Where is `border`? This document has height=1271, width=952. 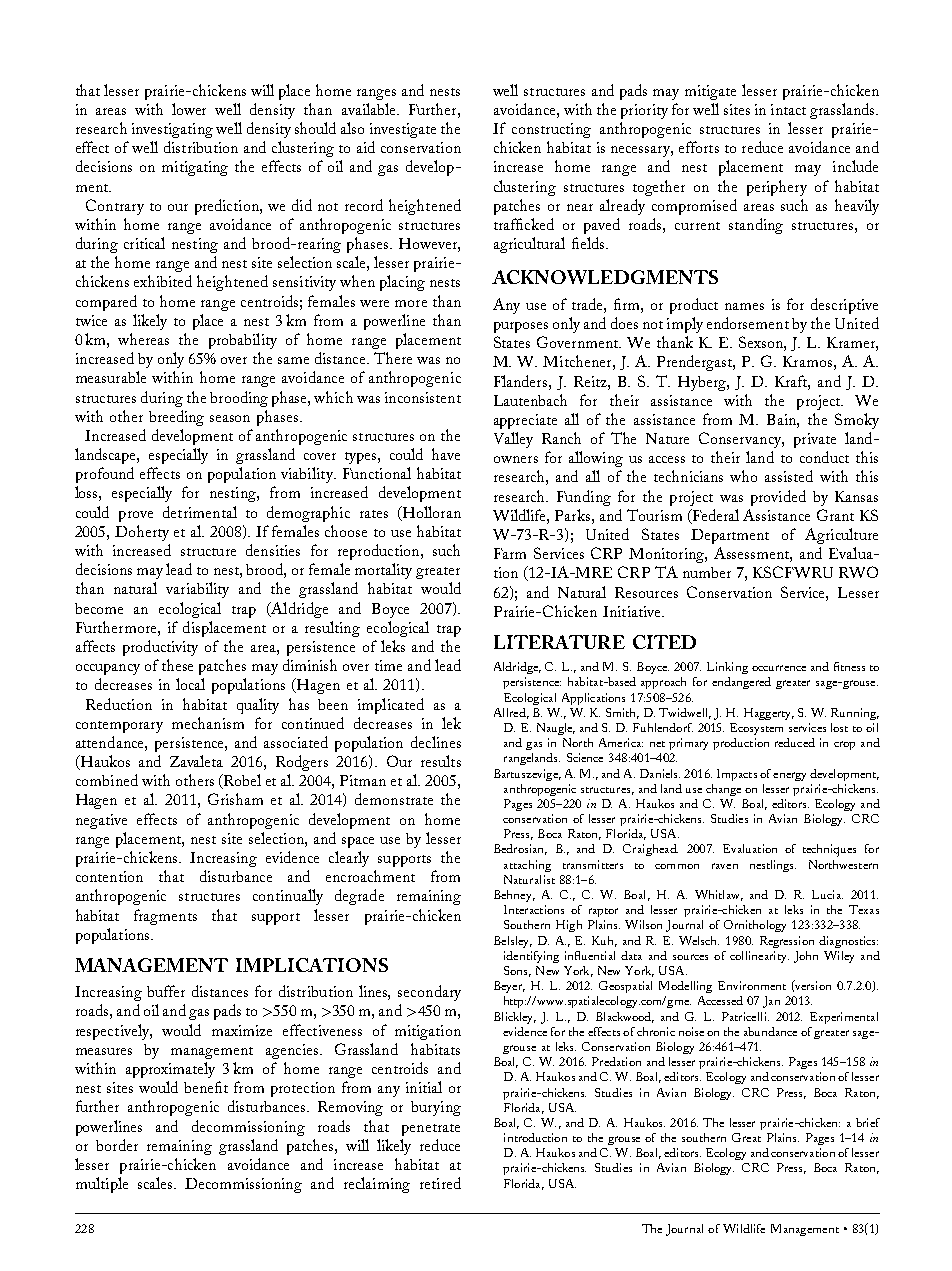
border is located at coordinates (117, 1145).
